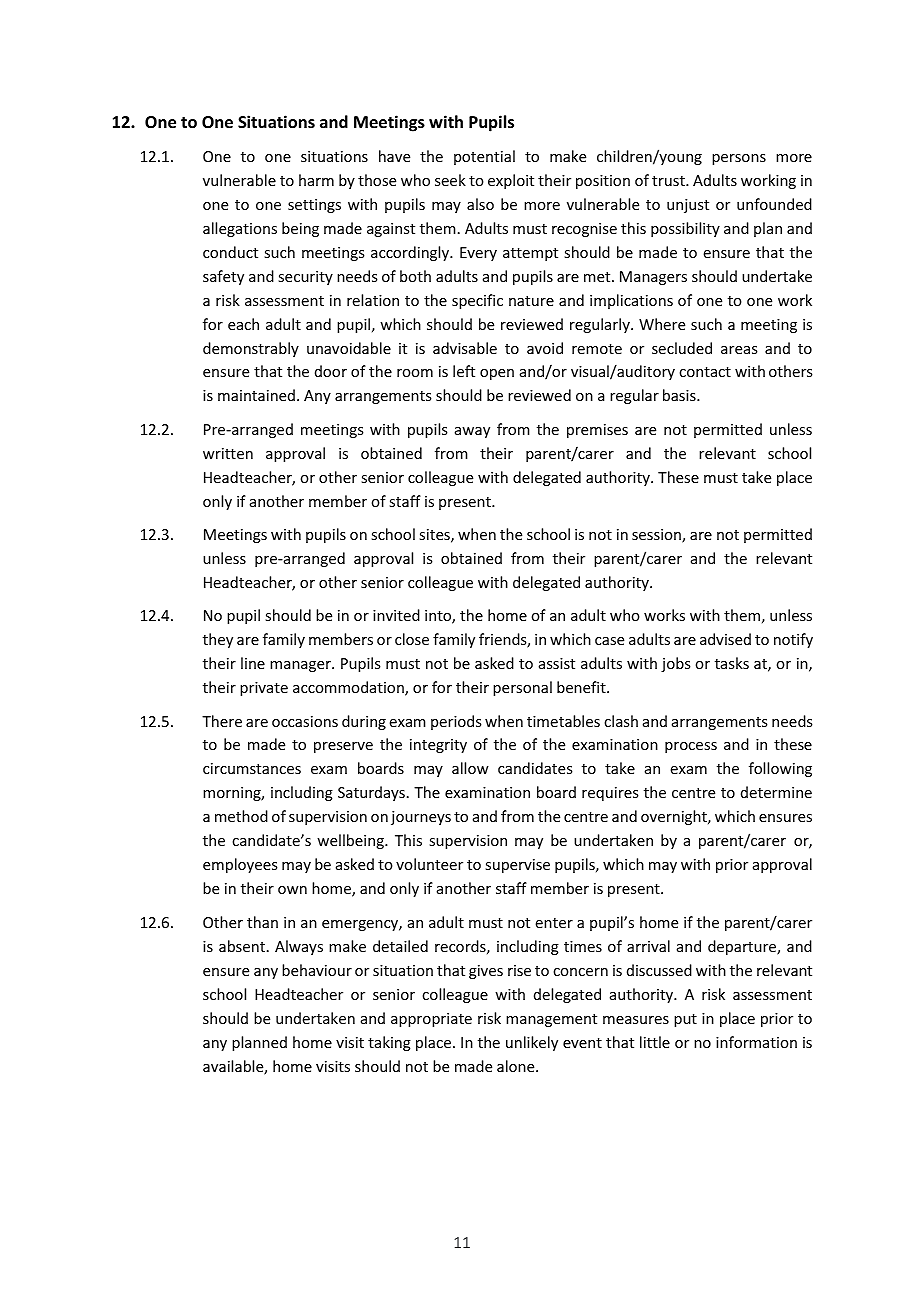 This screenshot has height=1307, width=924. Describe the element at coordinates (725, 639) in the screenshot. I see `advised` at that location.
